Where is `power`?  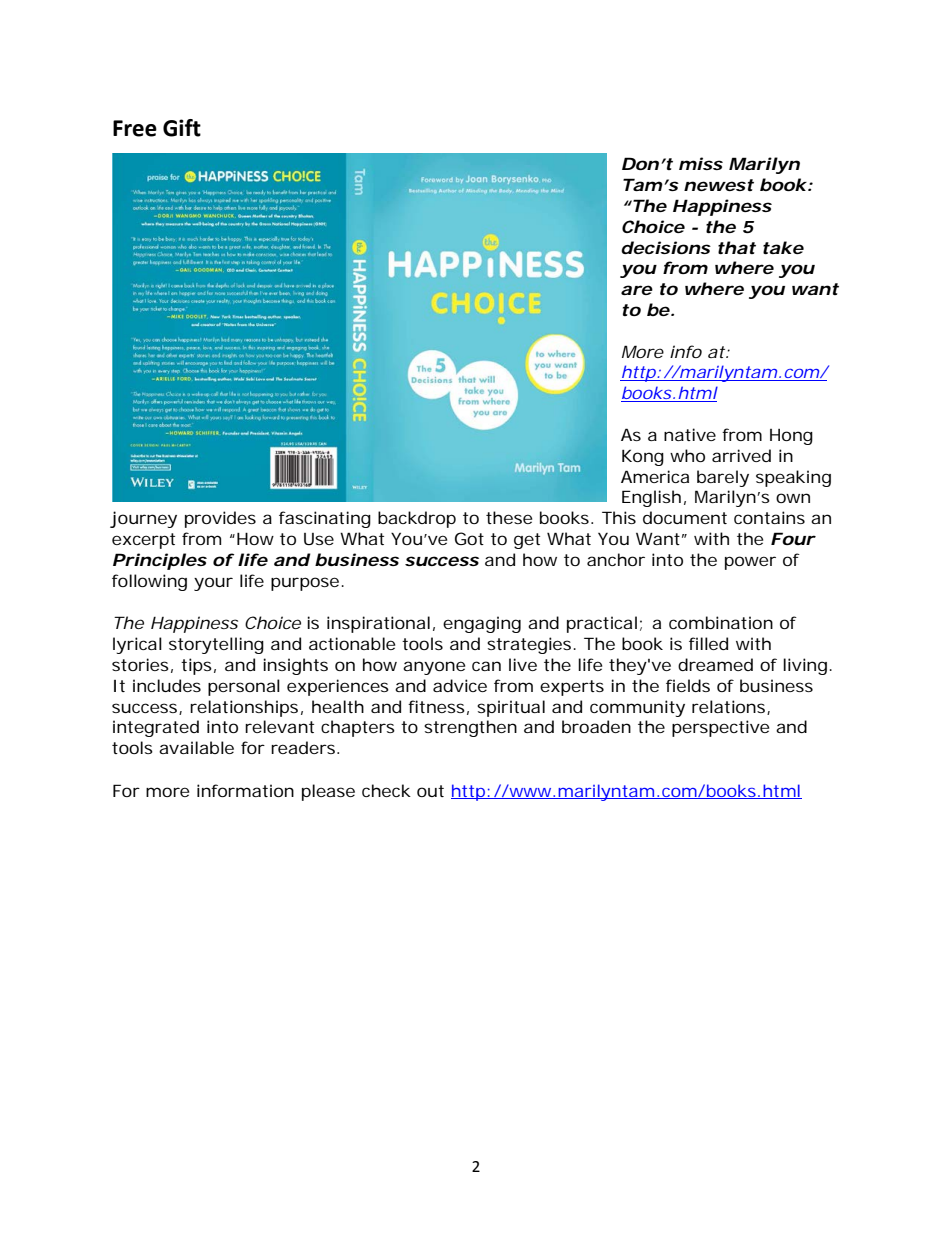 power is located at coordinates (750, 563).
